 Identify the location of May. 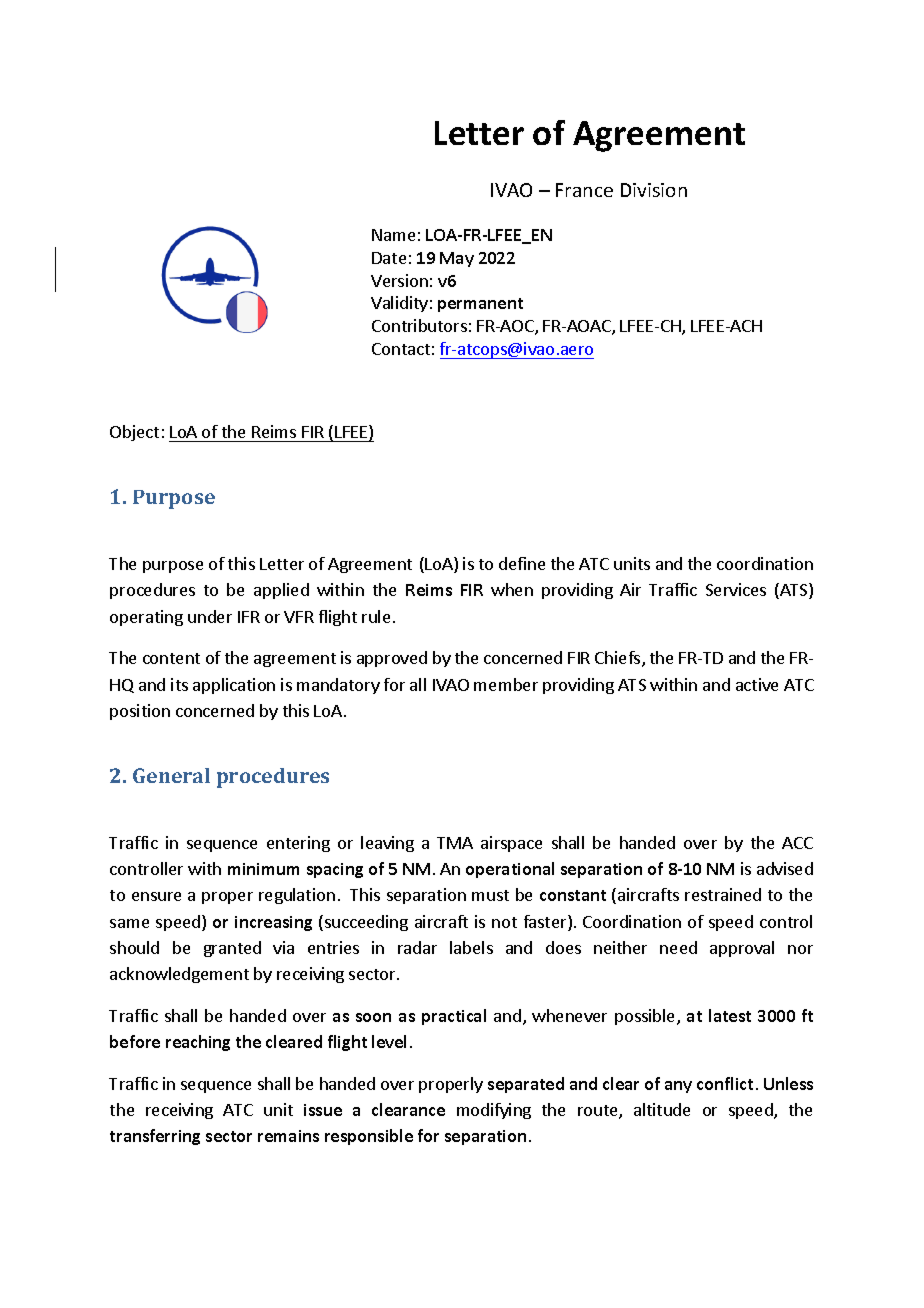
(457, 259).
